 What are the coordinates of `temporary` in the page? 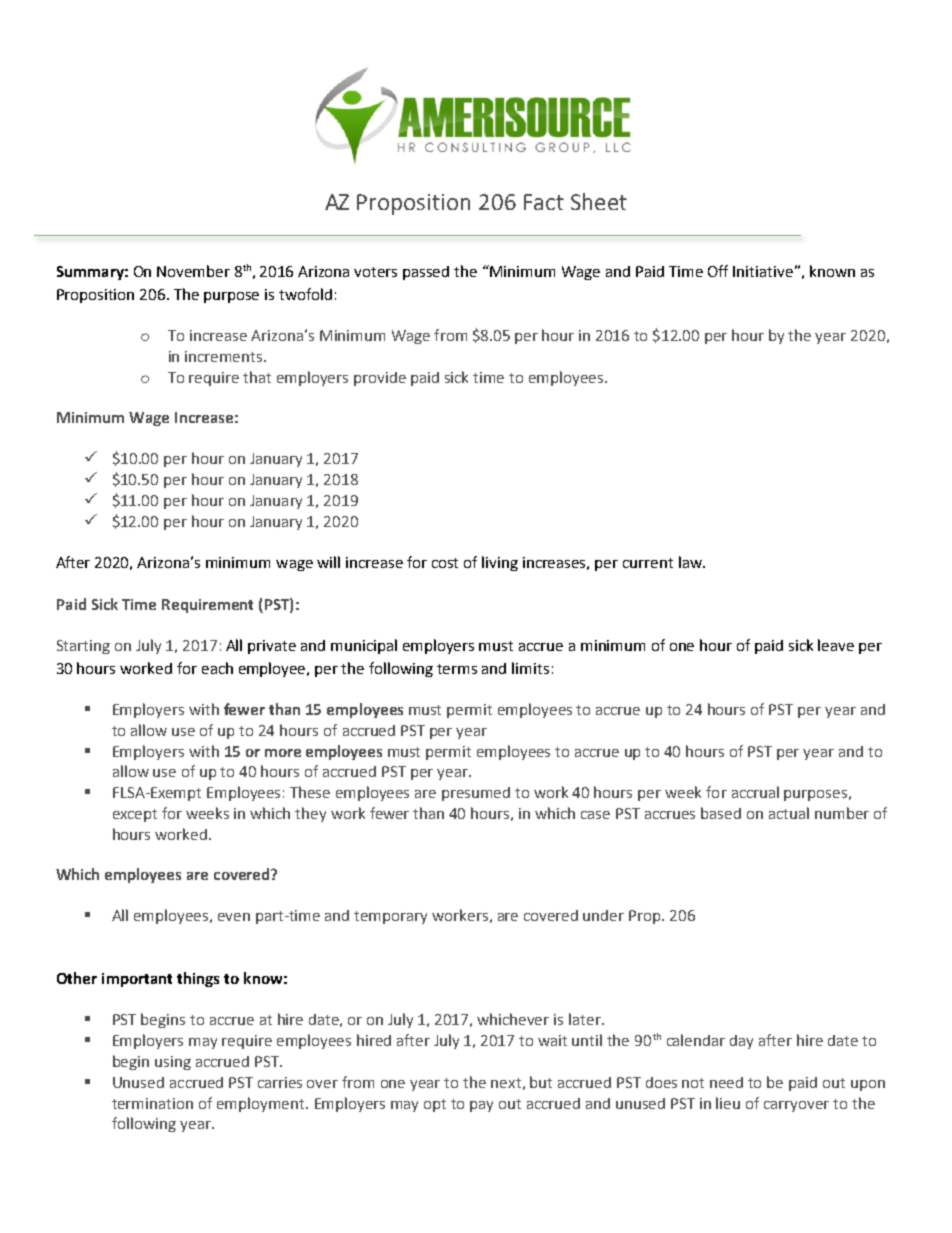 It's located at (390, 917).
